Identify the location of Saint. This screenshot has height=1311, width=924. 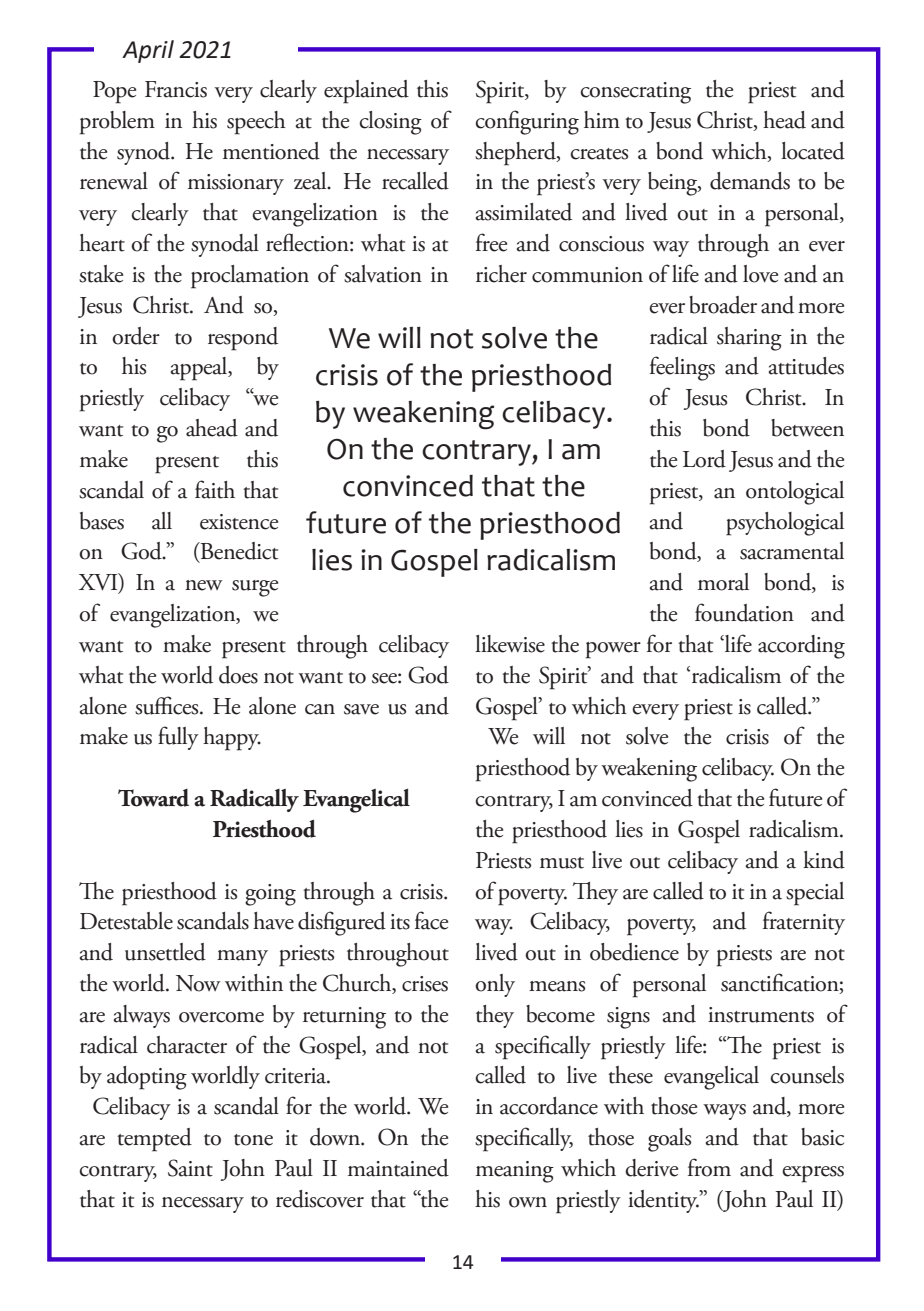
(190, 1168).
